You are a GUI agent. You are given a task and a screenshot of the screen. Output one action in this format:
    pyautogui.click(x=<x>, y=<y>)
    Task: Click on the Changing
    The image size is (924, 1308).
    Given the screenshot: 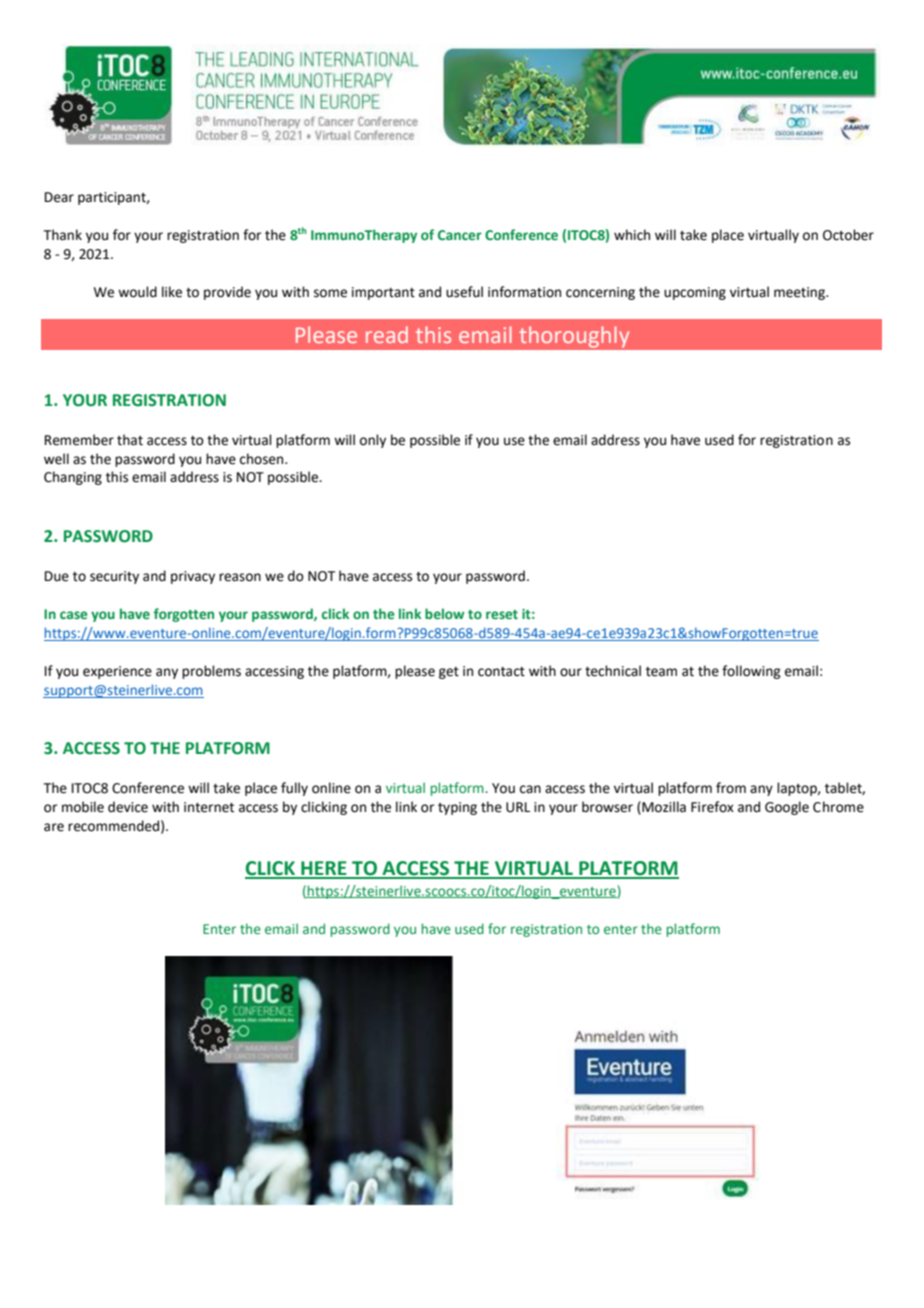 What is the action you would take?
    pyautogui.click(x=73, y=478)
